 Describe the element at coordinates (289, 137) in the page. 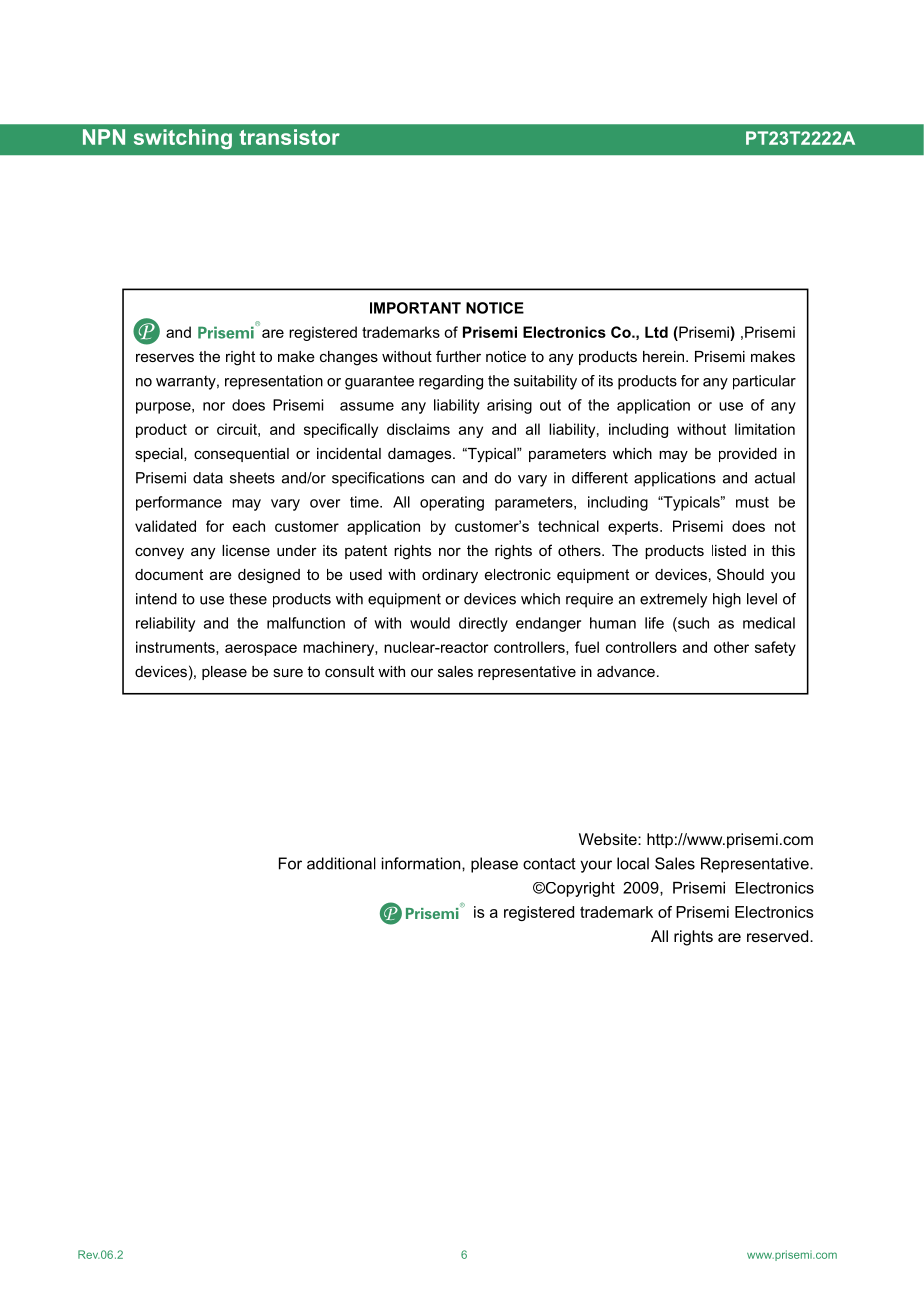

I see `transistor` at that location.
